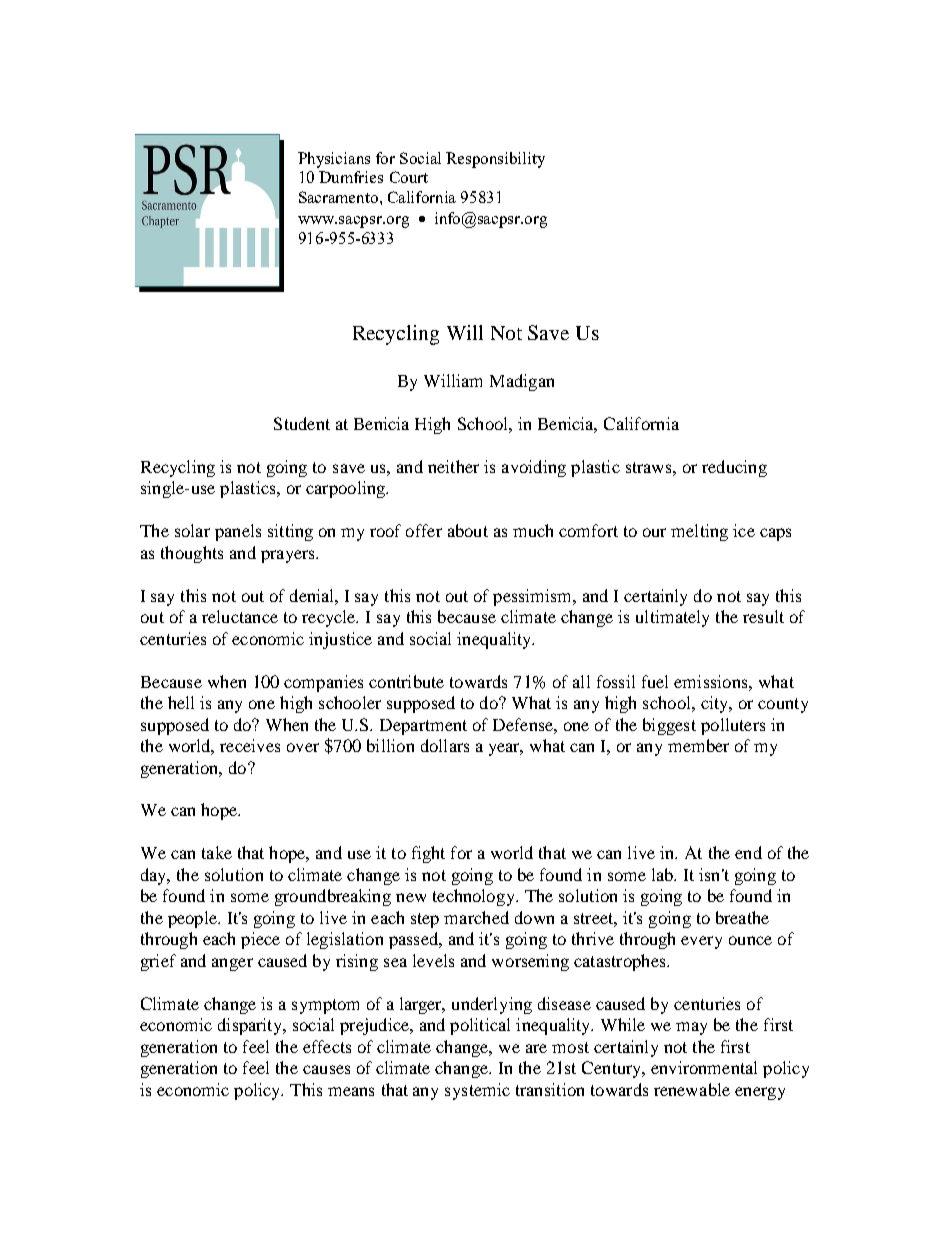 The width and height of the screenshot is (952, 1233). What do you see at coordinates (453, 466) in the screenshot?
I see `neither` at bounding box center [453, 466].
